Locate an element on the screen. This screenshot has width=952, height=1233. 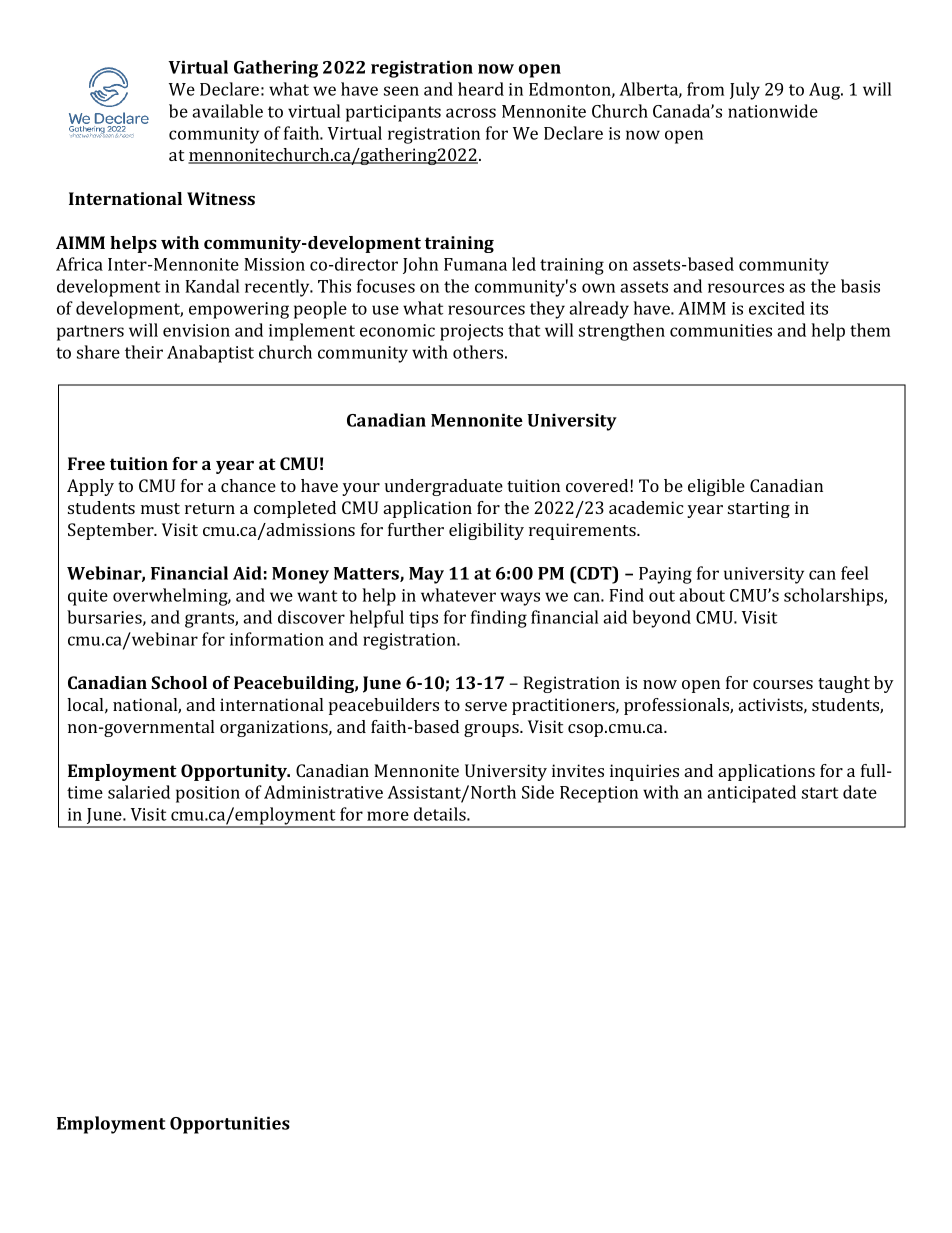
available is located at coordinates (227, 111).
